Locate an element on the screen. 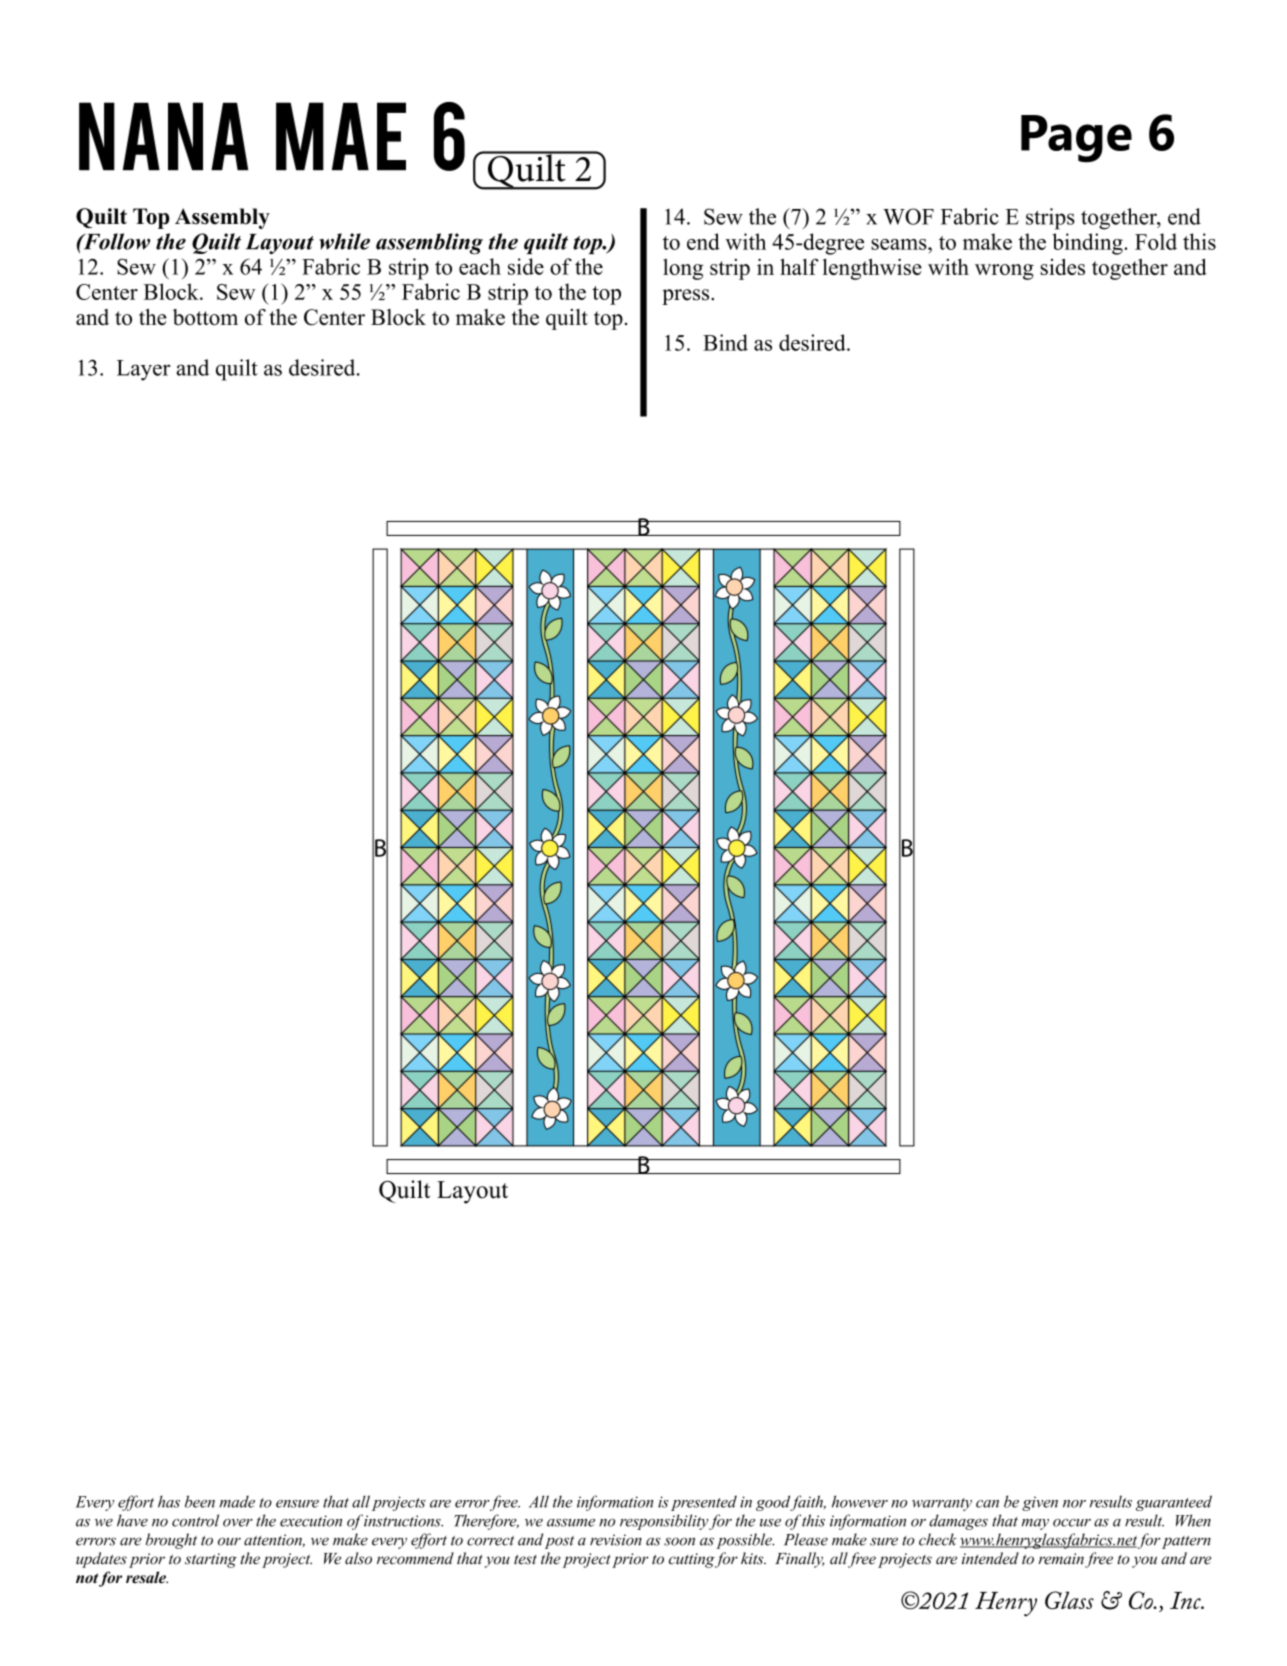 This screenshot has height=1666, width=1287. lengthwise is located at coordinates (872, 269).
